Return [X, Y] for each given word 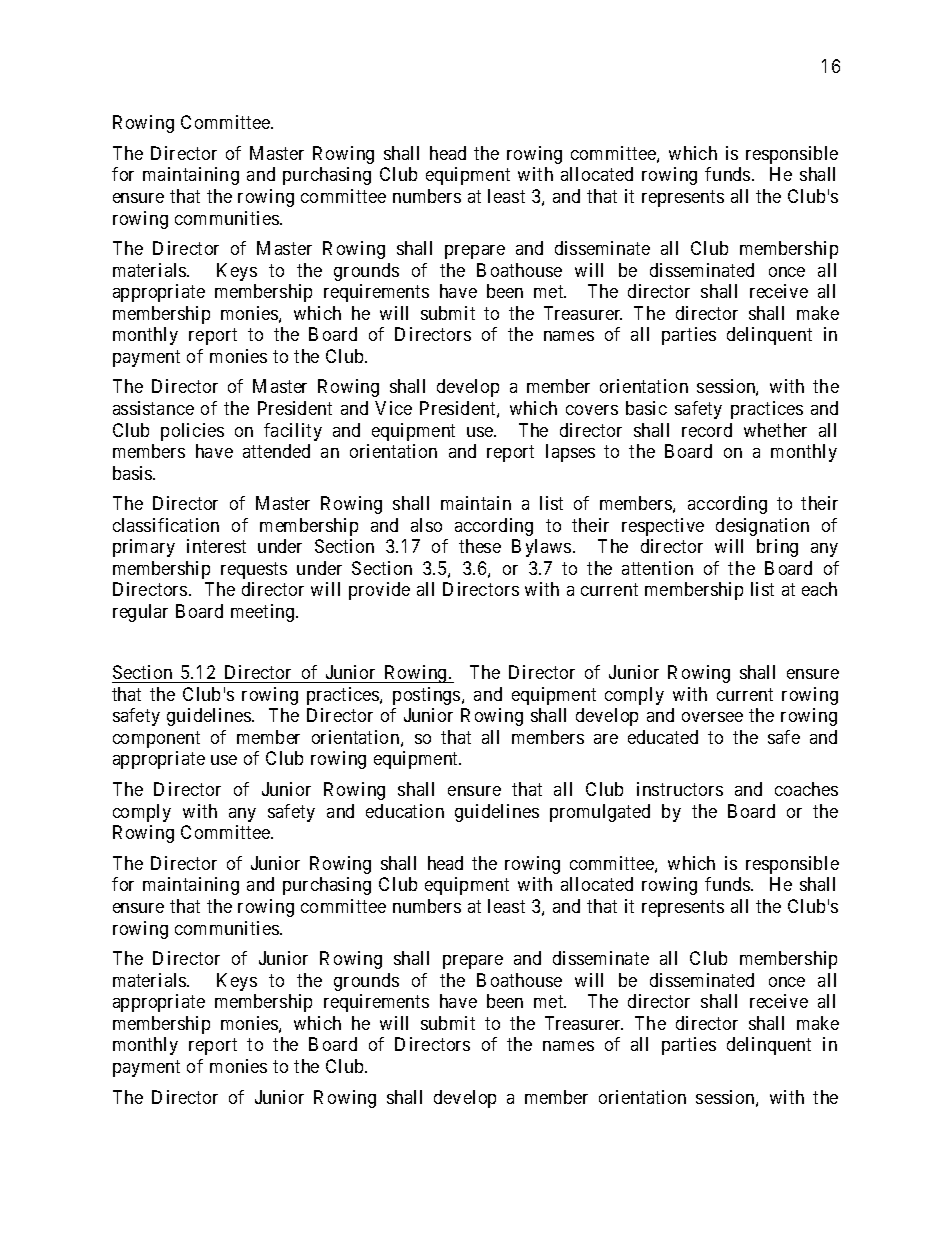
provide [379, 591]
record [707, 430]
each [819, 589]
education [405, 811]
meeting [264, 613]
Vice [393, 408]
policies [192, 432]
